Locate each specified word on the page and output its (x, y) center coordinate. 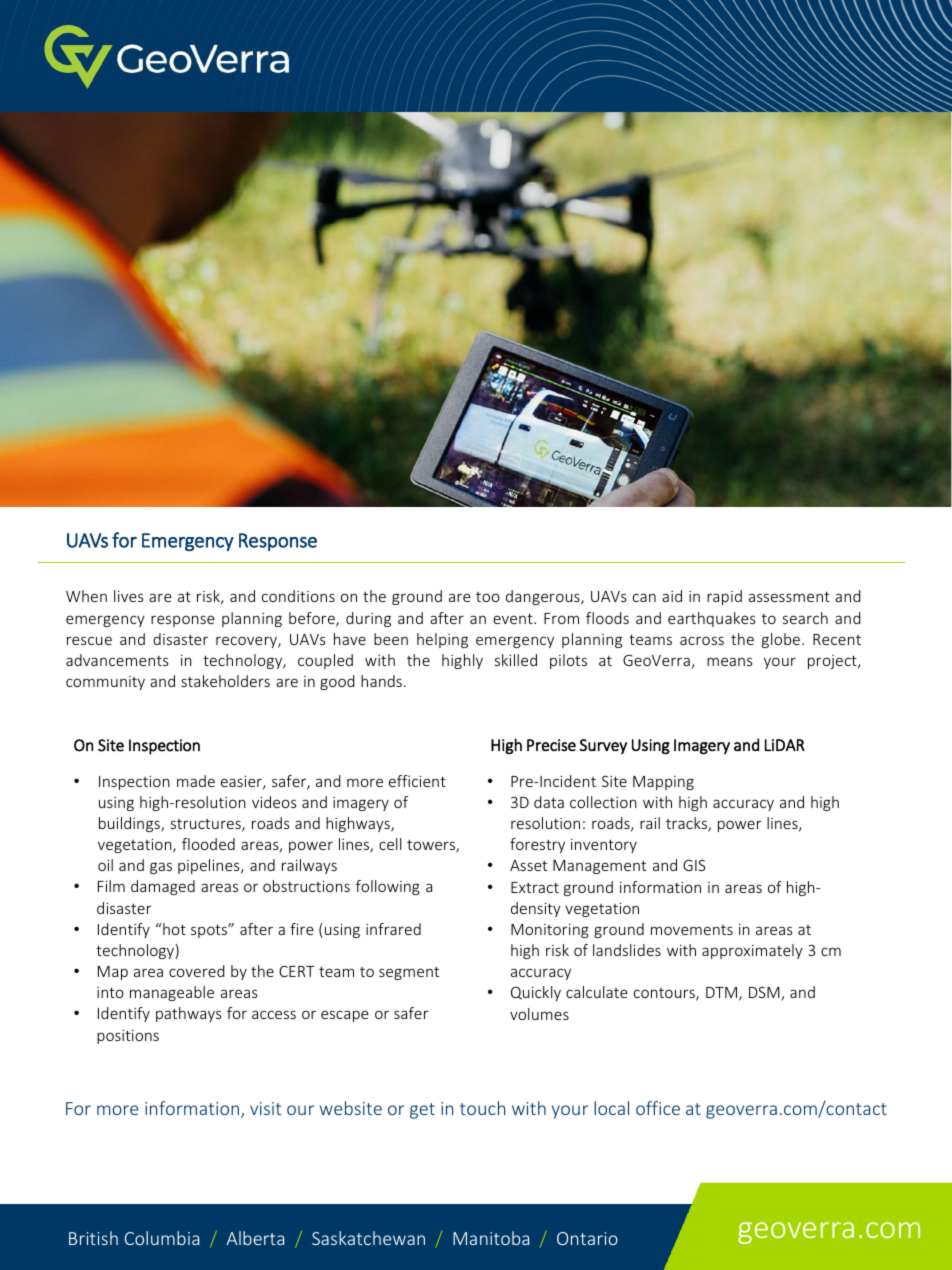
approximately (752, 951)
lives (128, 596)
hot (173, 929)
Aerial (586, 82)
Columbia (162, 1238)
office (658, 1108)
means (729, 661)
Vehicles (703, 82)
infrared (393, 929)
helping (442, 640)
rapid (724, 597)
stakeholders (225, 681)
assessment (789, 596)
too (488, 597)
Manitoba (491, 1238)
